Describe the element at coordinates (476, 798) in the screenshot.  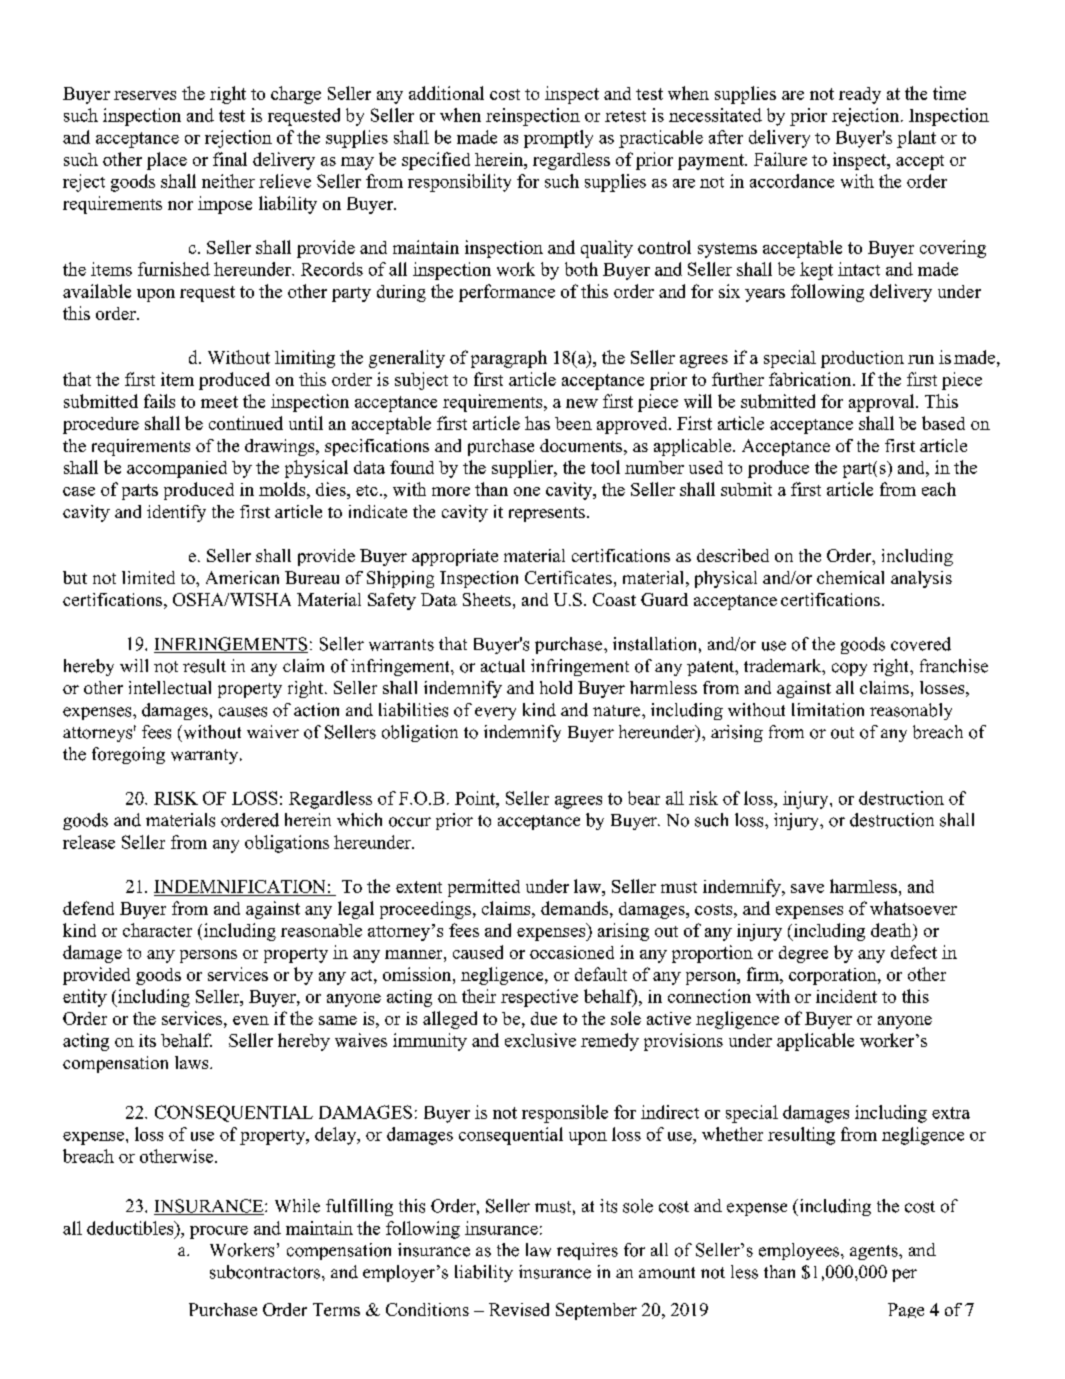
I see `Point` at that location.
